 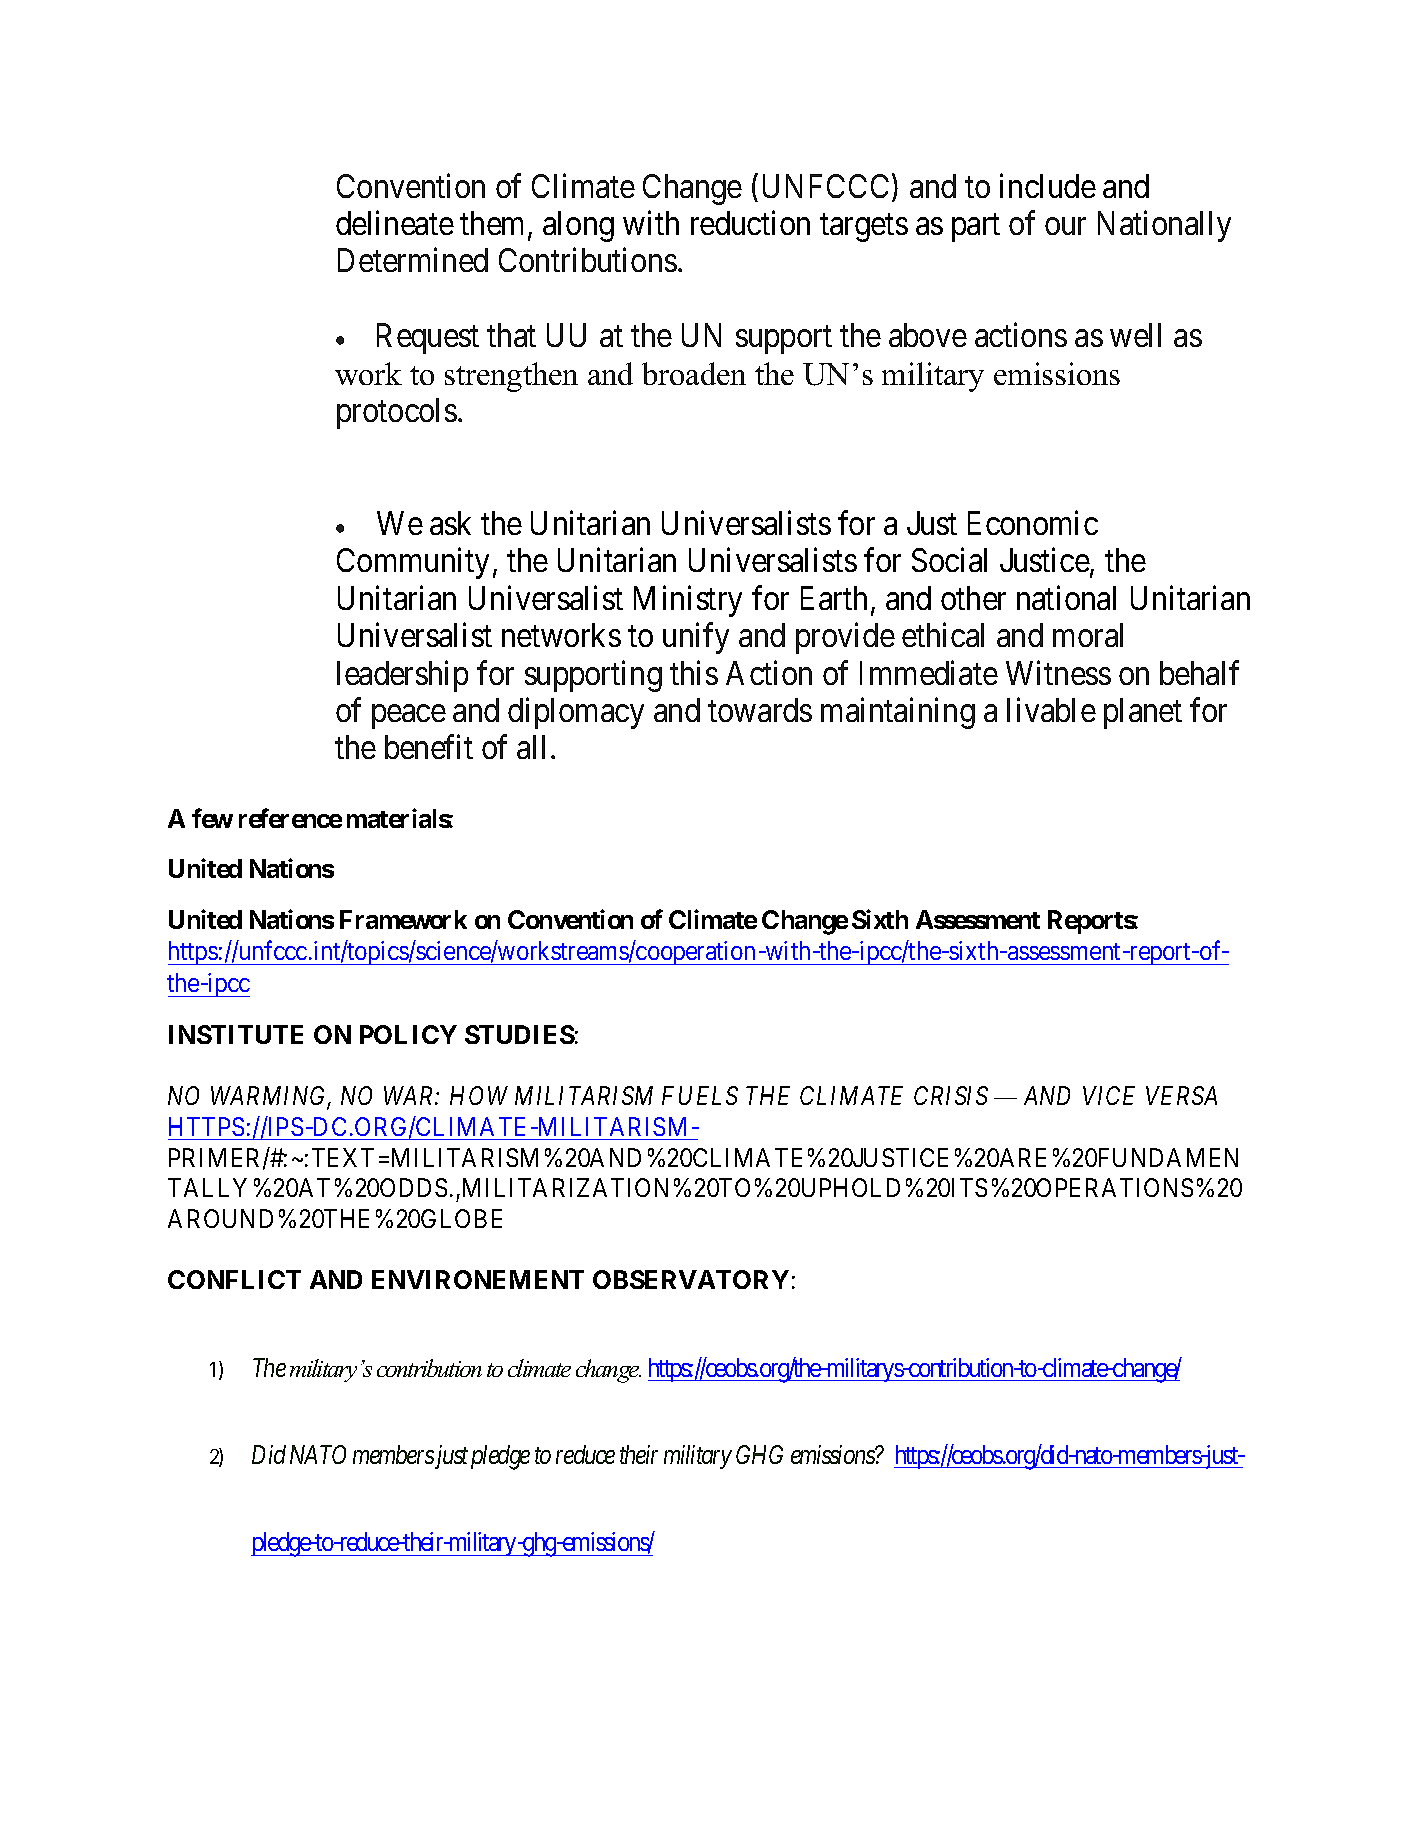 I want to click on CONFLICT, so click(x=234, y=1279).
